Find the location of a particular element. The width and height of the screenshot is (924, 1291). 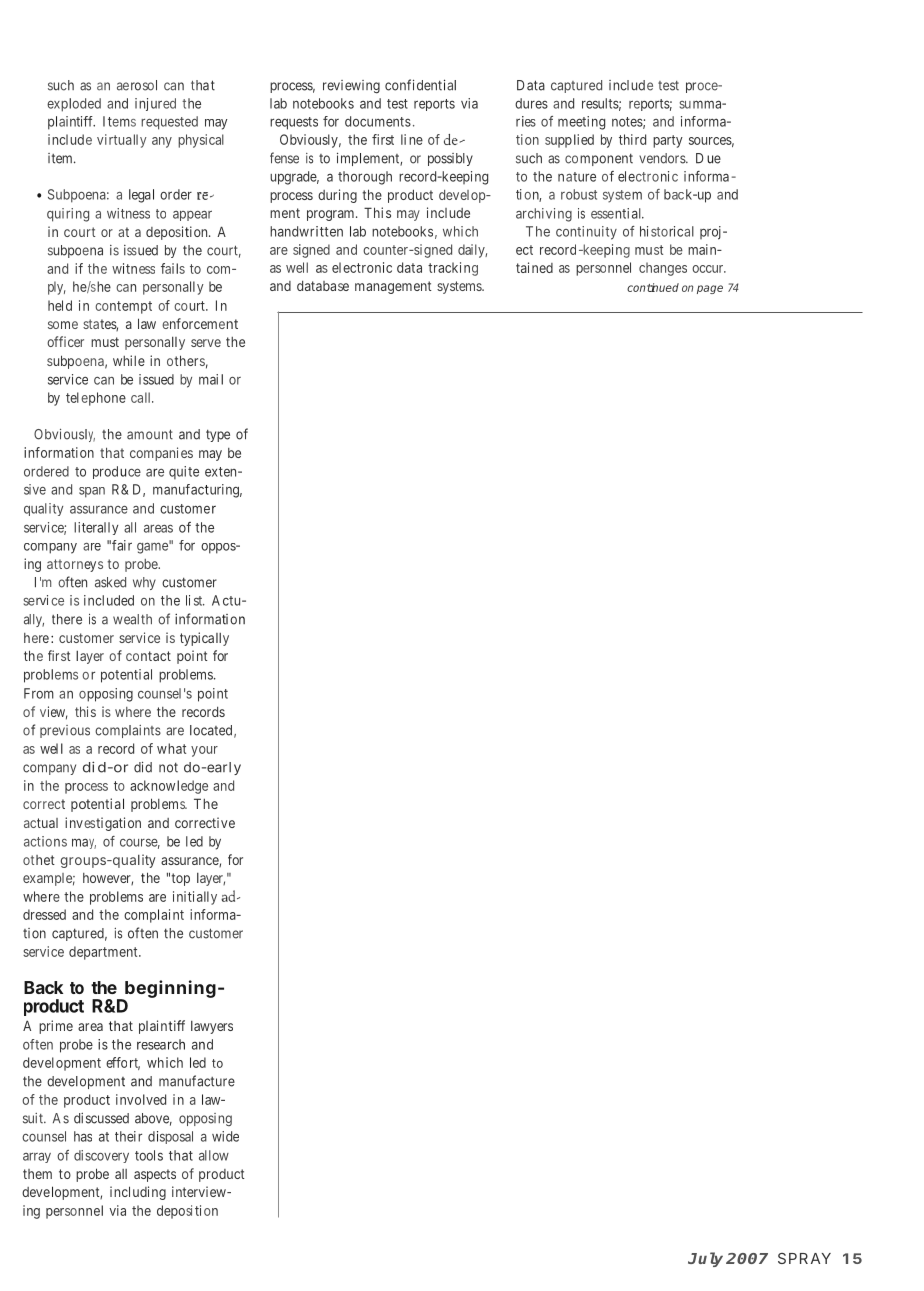

injured is located at coordinates (155, 104).
